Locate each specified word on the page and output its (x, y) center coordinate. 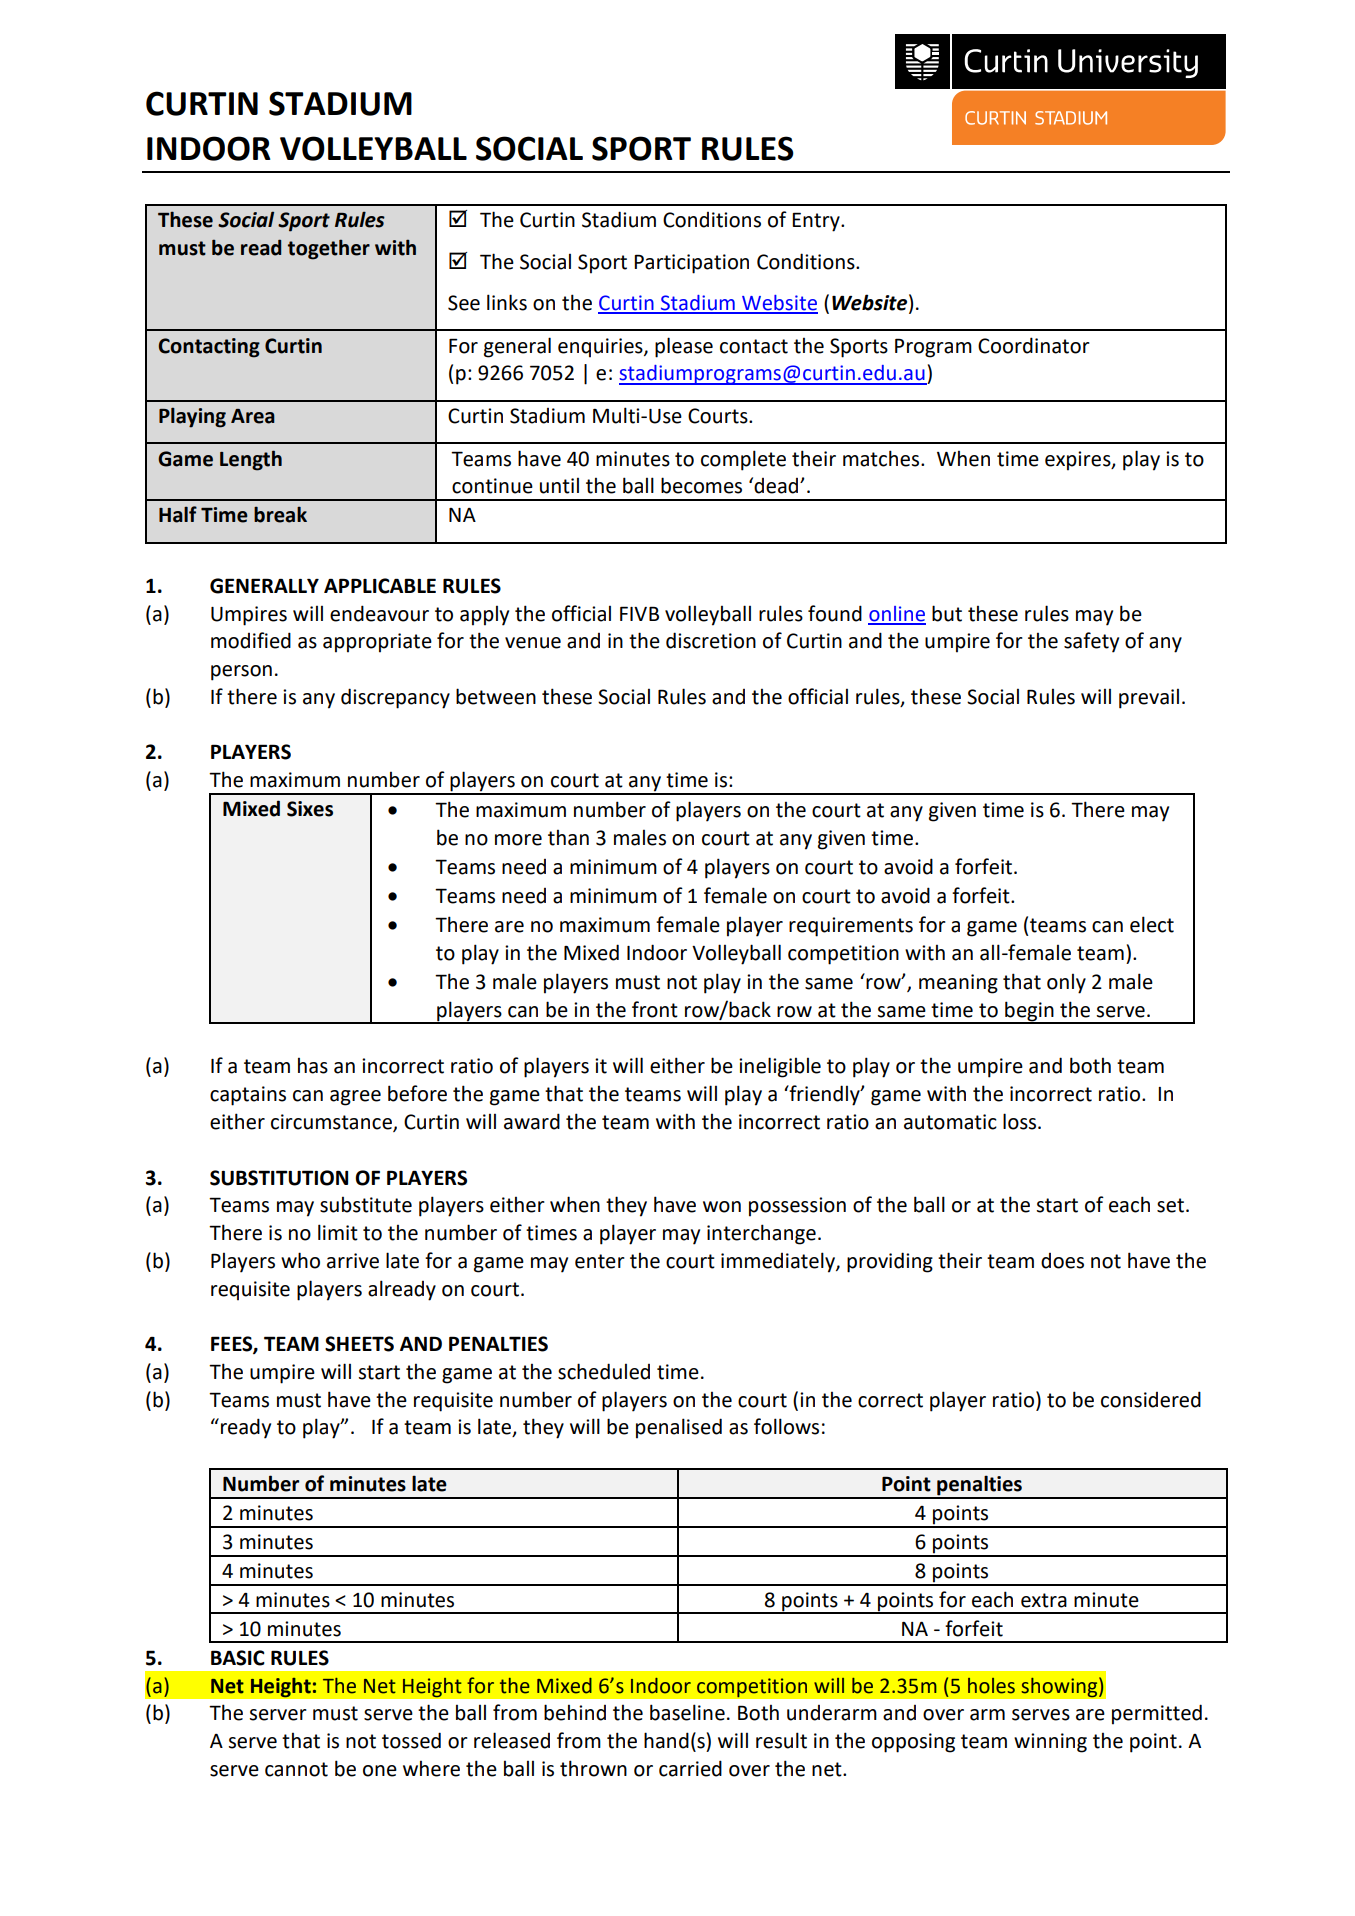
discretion (711, 640)
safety (1091, 642)
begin (1029, 1012)
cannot (296, 1769)
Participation (691, 264)
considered (1151, 1399)
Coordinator (1034, 345)
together (329, 249)
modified (251, 640)
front (655, 1009)
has (313, 1066)
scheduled (604, 1371)
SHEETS (359, 1344)
